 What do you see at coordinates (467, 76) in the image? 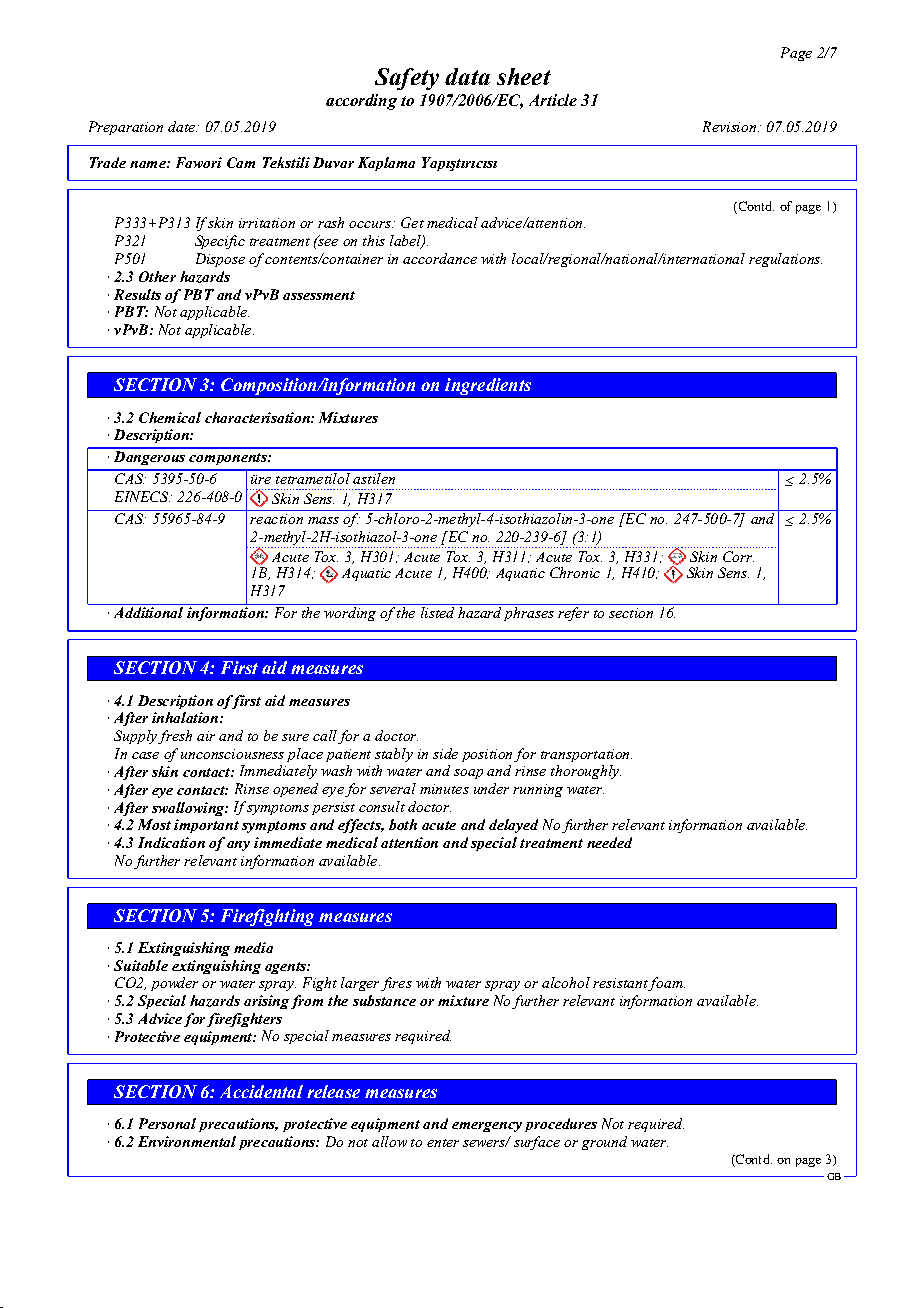
I see `data` at bounding box center [467, 76].
